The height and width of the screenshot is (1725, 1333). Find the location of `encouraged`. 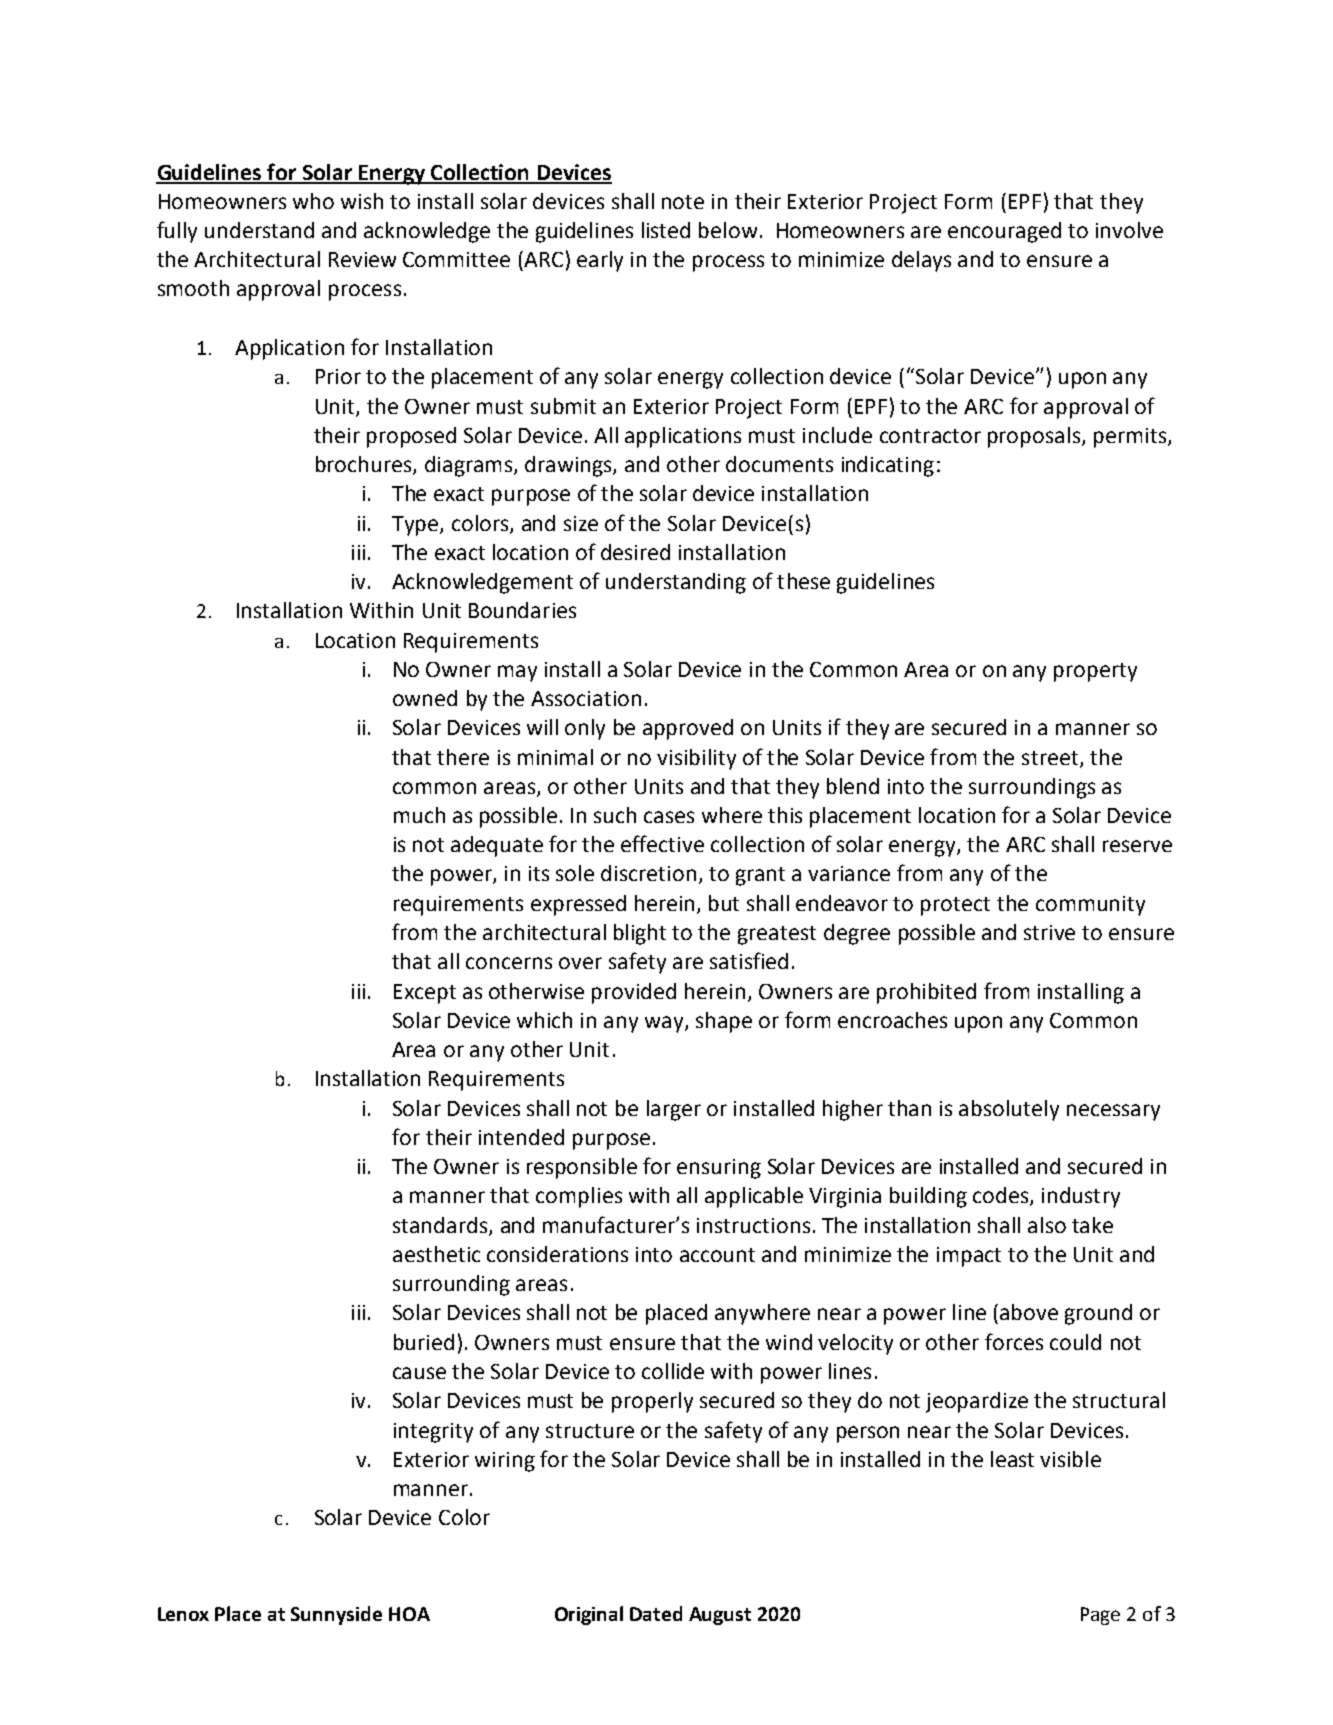

encouraged is located at coordinates (1004, 232).
